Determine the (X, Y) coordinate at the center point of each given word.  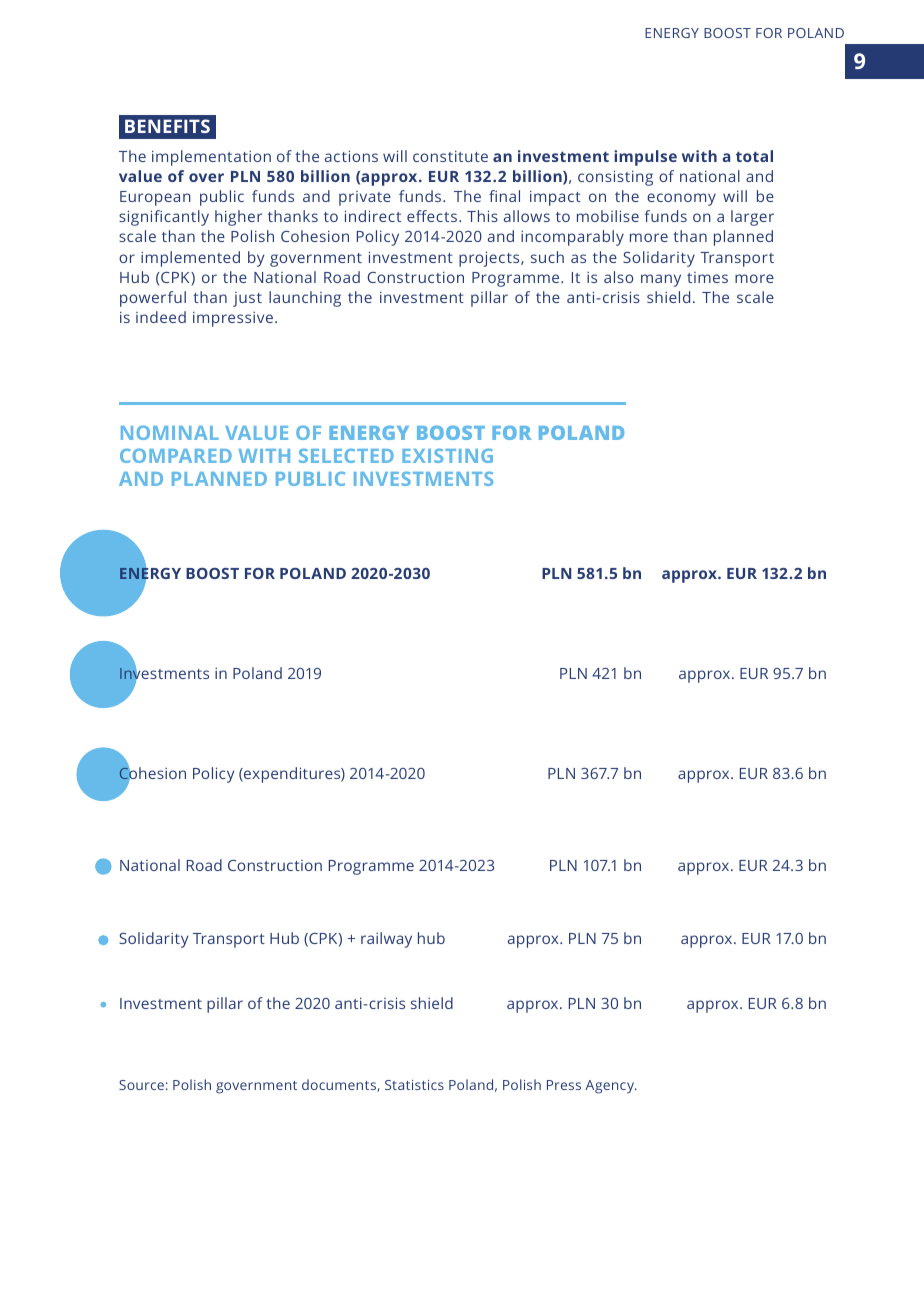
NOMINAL (170, 432)
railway (386, 940)
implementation (211, 158)
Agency (611, 1087)
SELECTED (346, 455)
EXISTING (447, 455)
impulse (645, 158)
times (707, 277)
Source (141, 1085)
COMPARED (176, 455)
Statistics (414, 1085)
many (661, 280)
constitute (450, 156)
